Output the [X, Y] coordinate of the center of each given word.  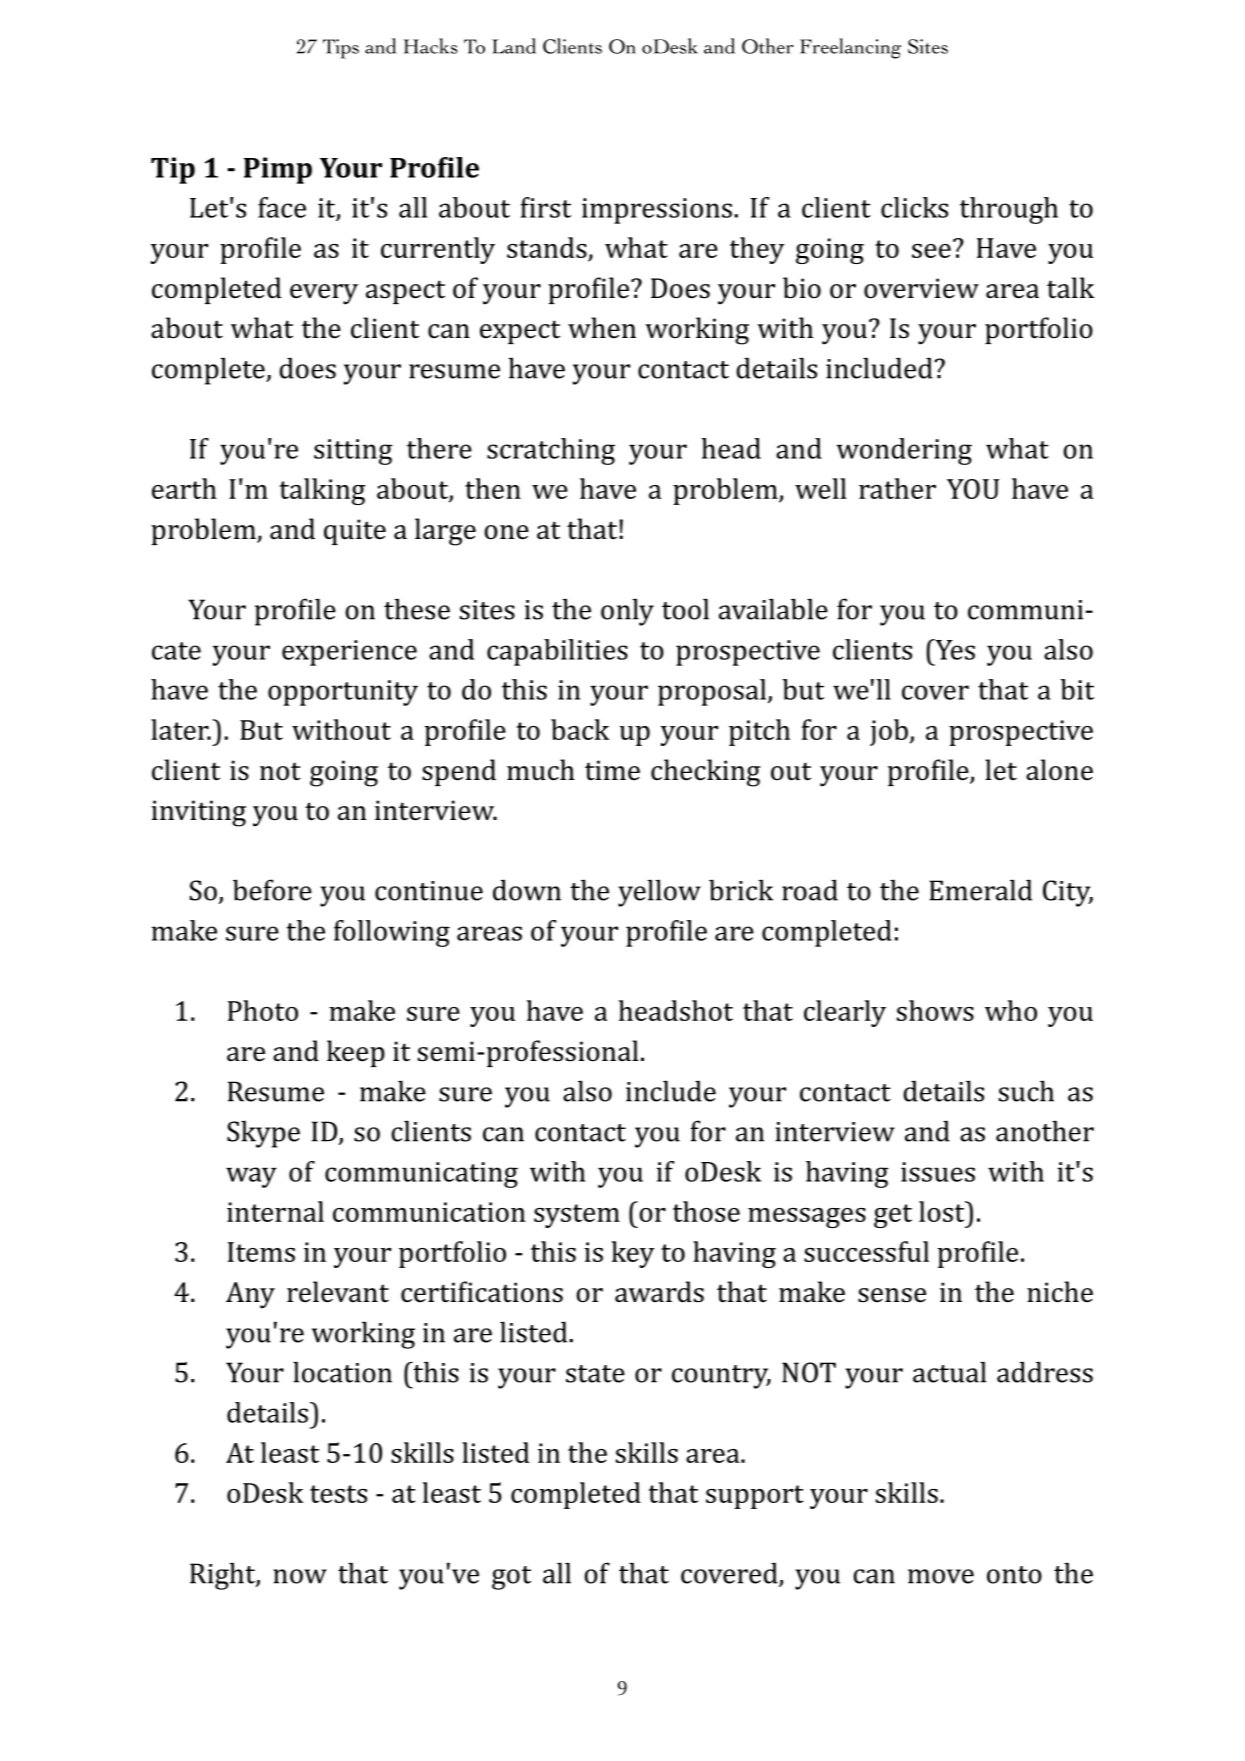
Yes [954, 649]
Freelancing [850, 48]
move [941, 1576]
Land [514, 46]
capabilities [557, 652]
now [300, 1576]
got [511, 1578]
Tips [341, 49]
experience [349, 653]
